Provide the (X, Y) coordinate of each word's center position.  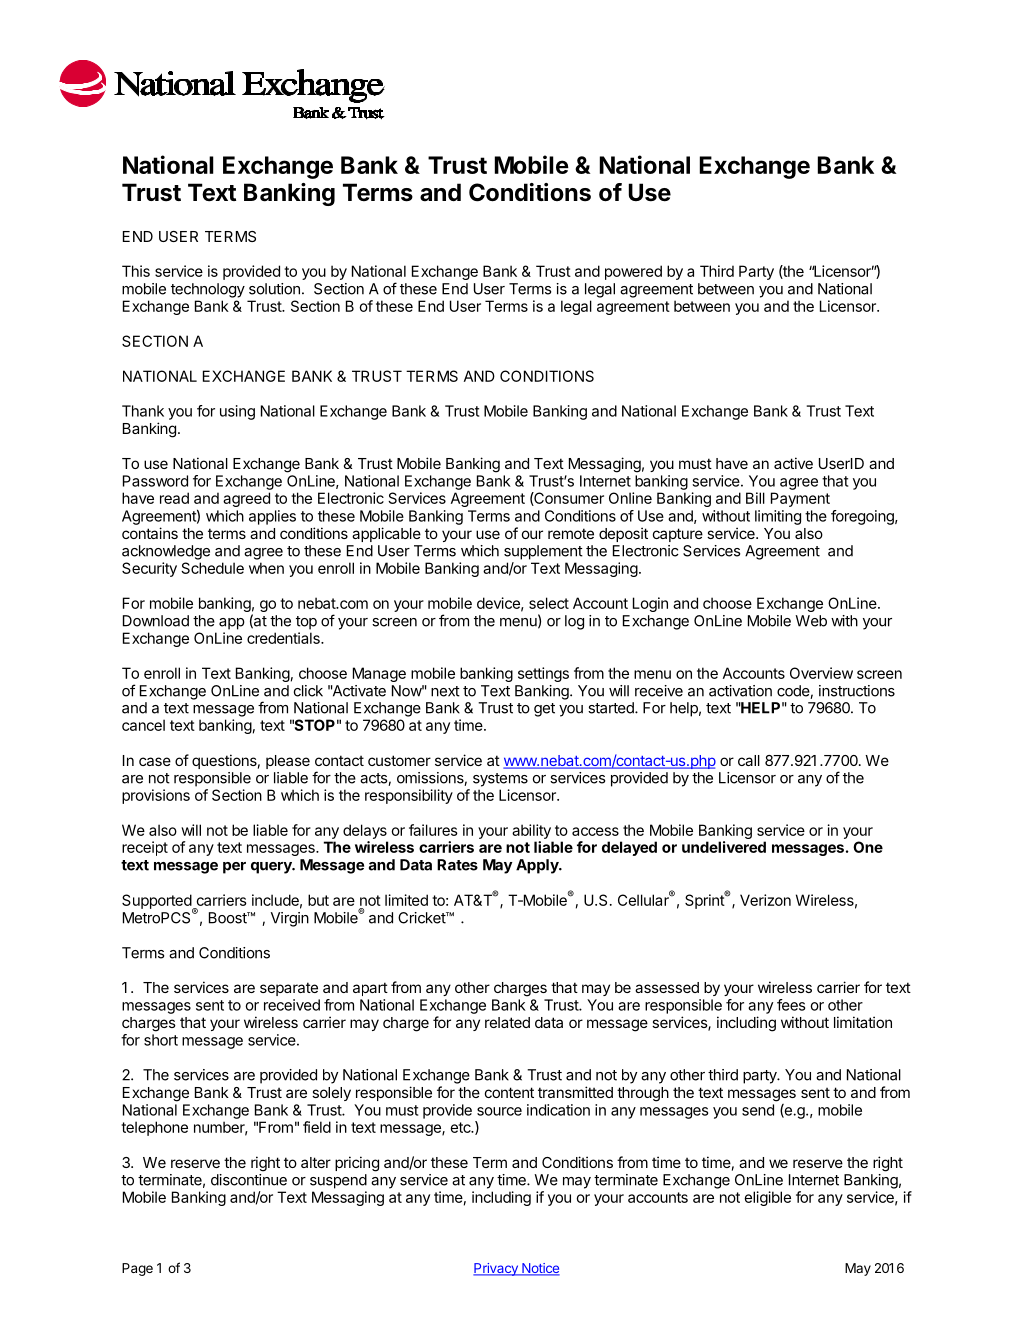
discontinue (249, 1180)
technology (208, 290)
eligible (767, 1198)
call (749, 760)
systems (500, 780)
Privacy (496, 1269)
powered (633, 272)
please (288, 762)
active (793, 463)
